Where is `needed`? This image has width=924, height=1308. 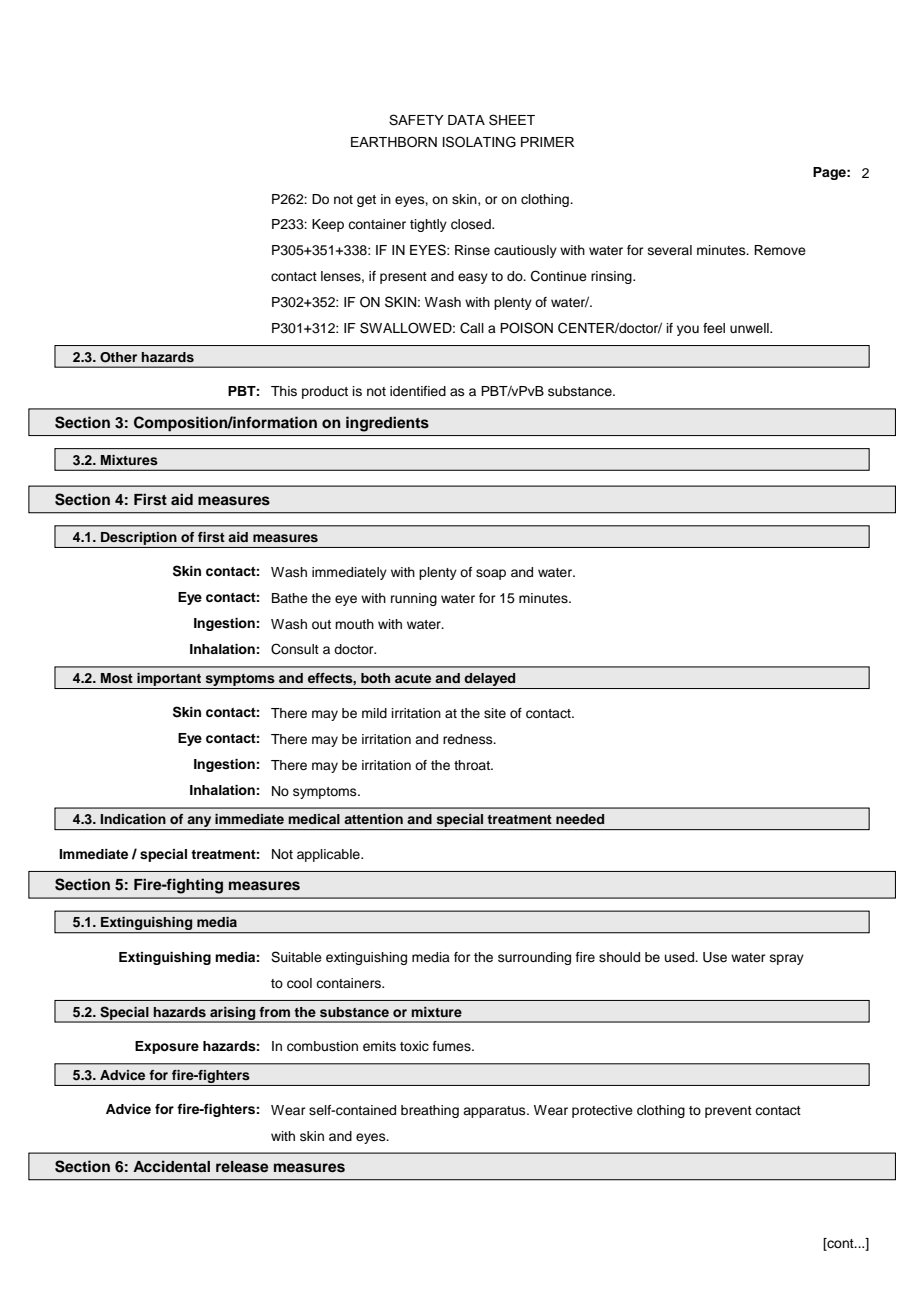 needed is located at coordinates (580, 819).
